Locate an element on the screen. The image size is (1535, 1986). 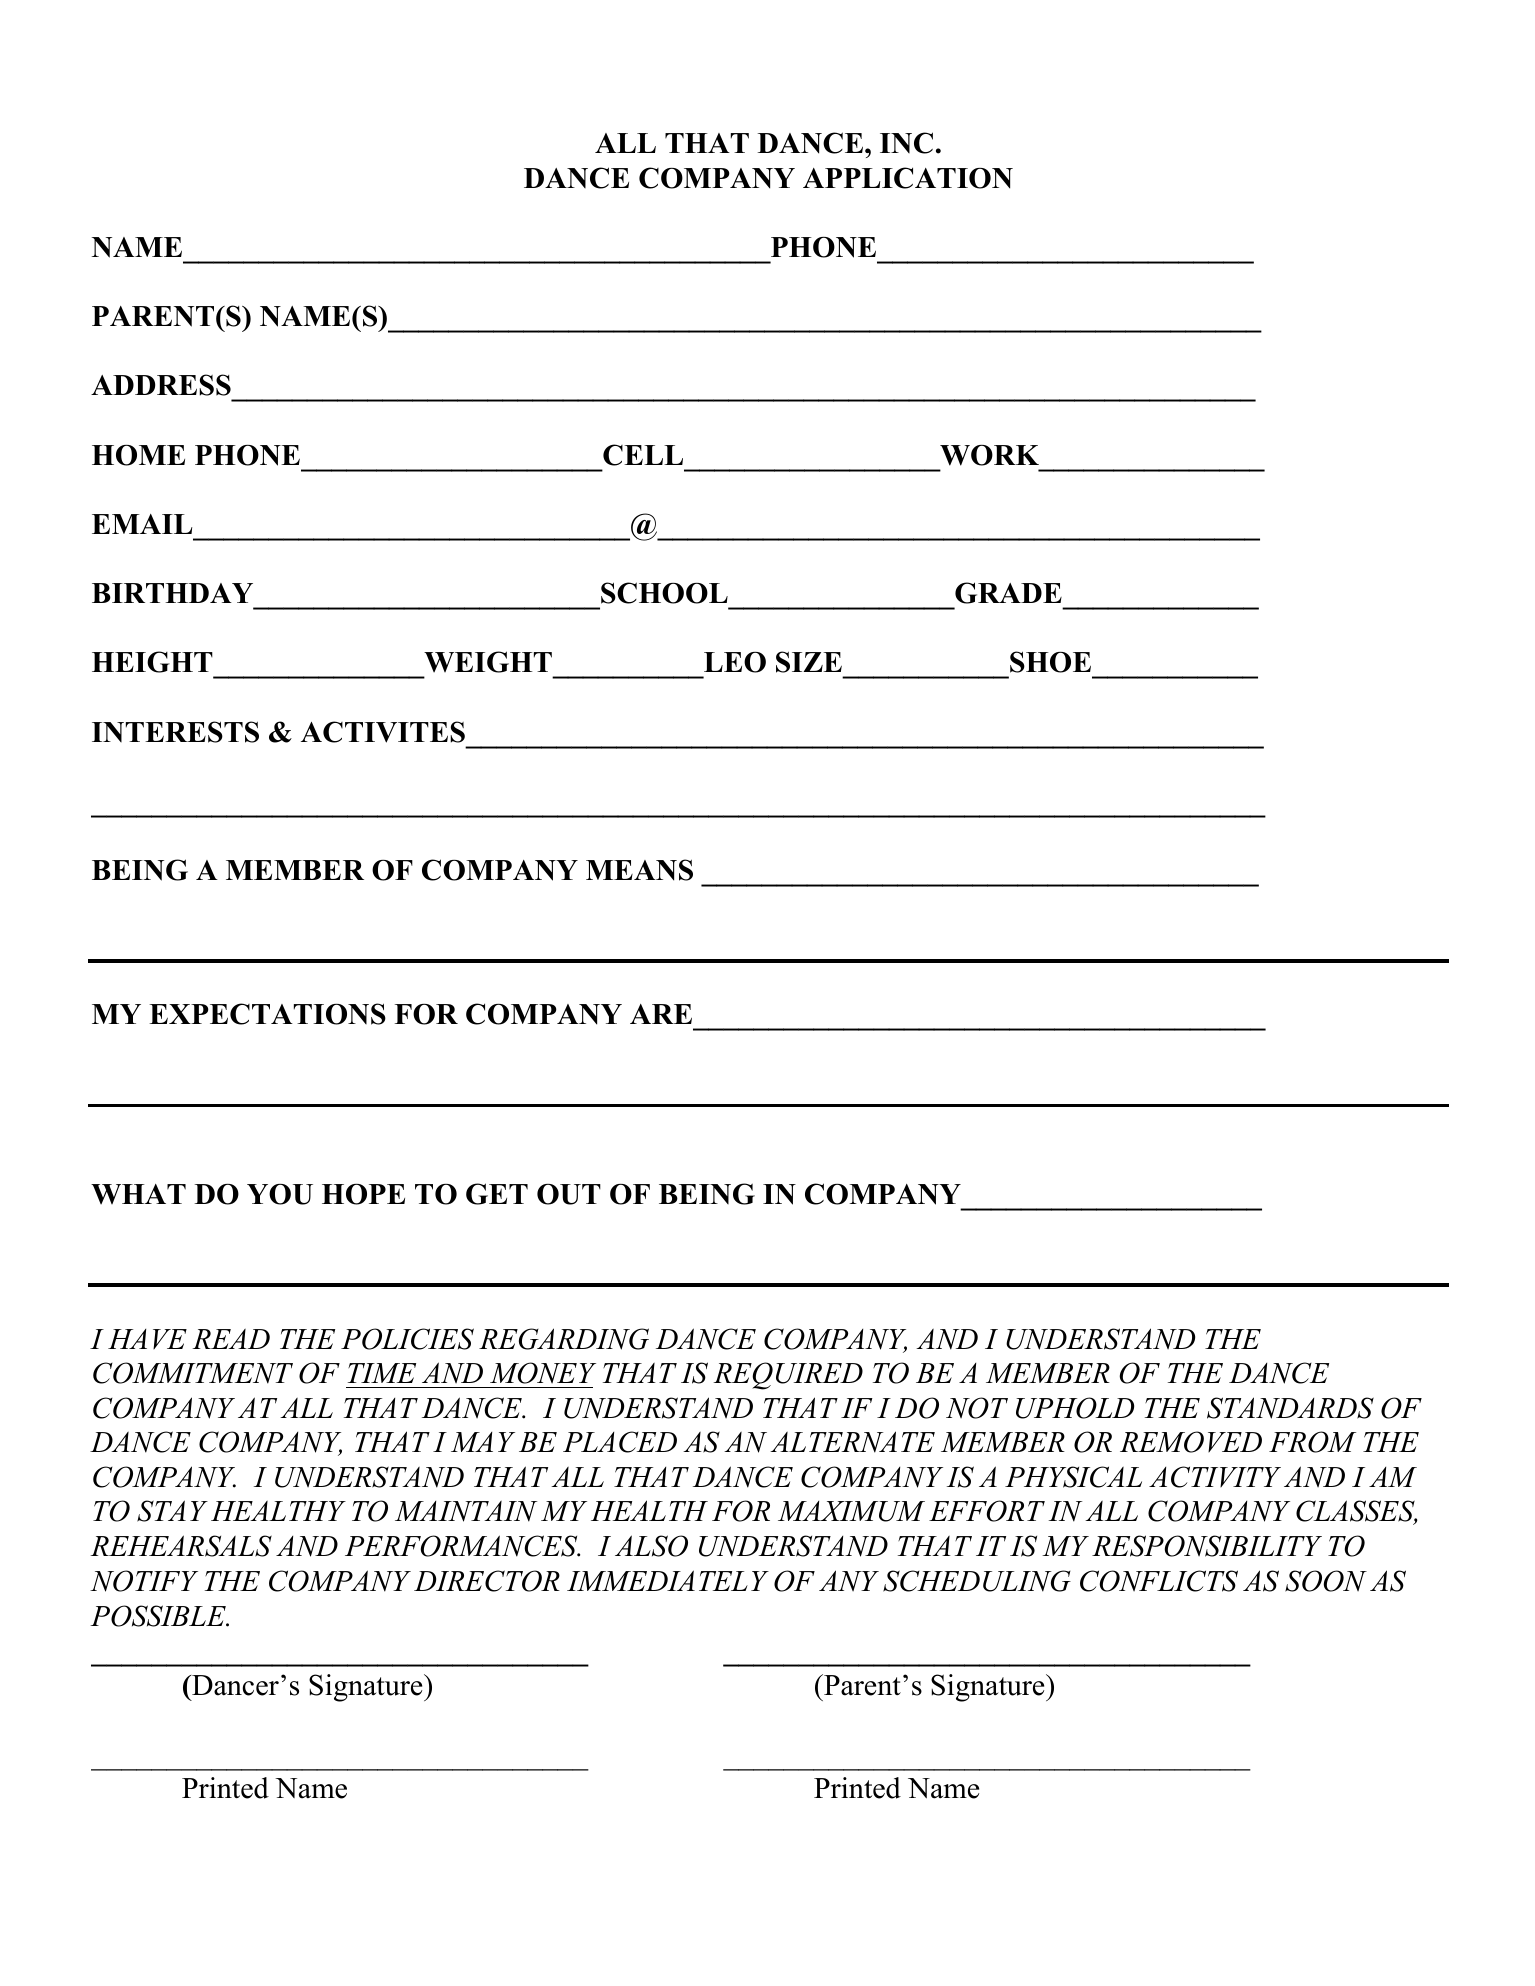
REHEARSALS is located at coordinates (181, 1546).
